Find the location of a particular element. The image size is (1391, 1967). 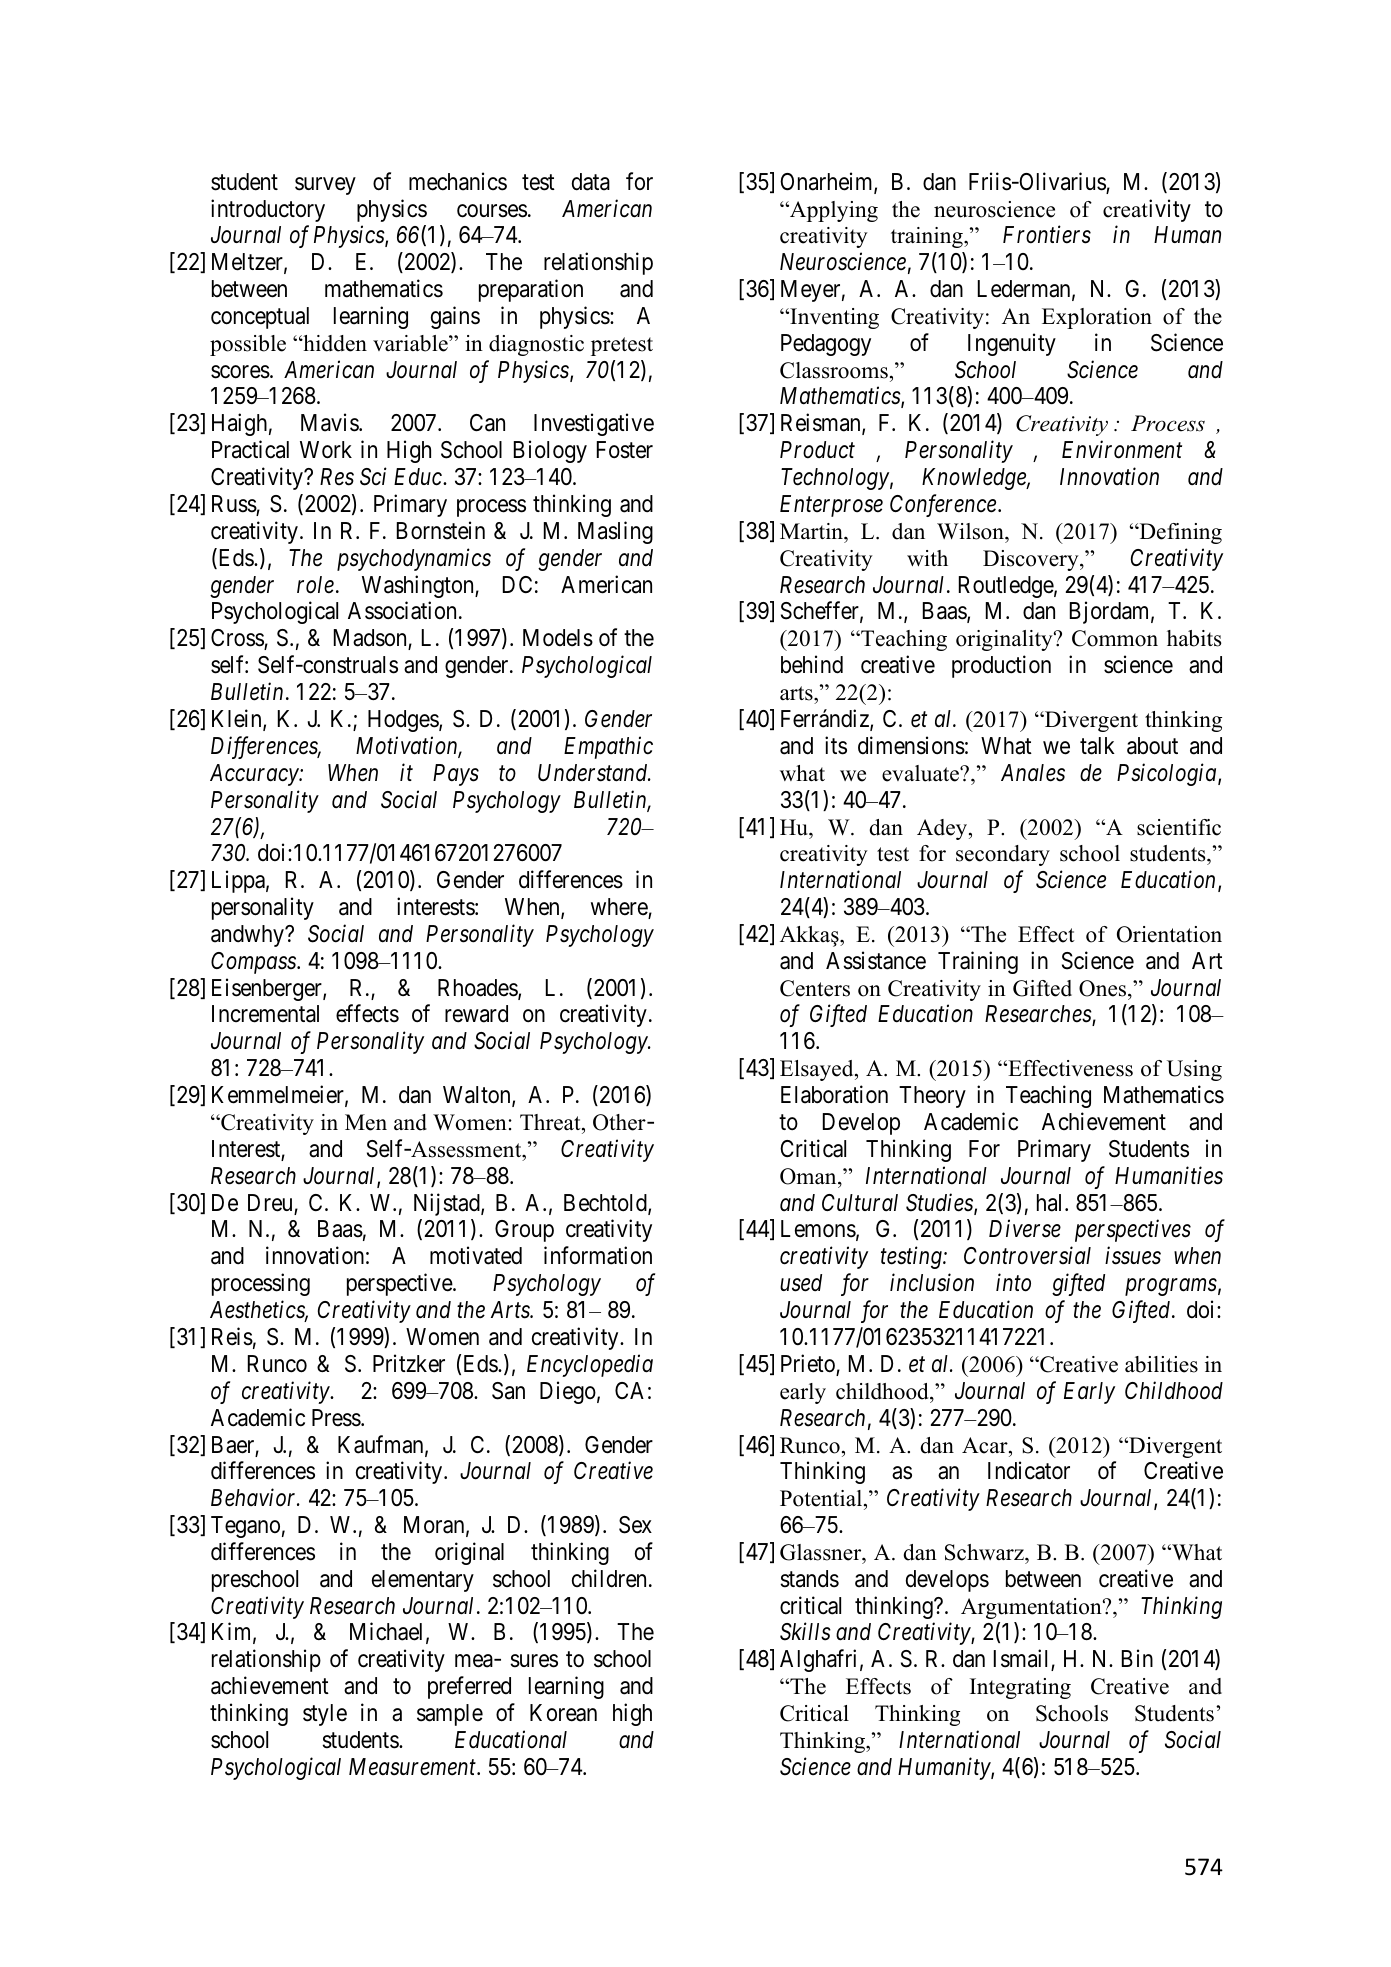

survey is located at coordinates (325, 186).
